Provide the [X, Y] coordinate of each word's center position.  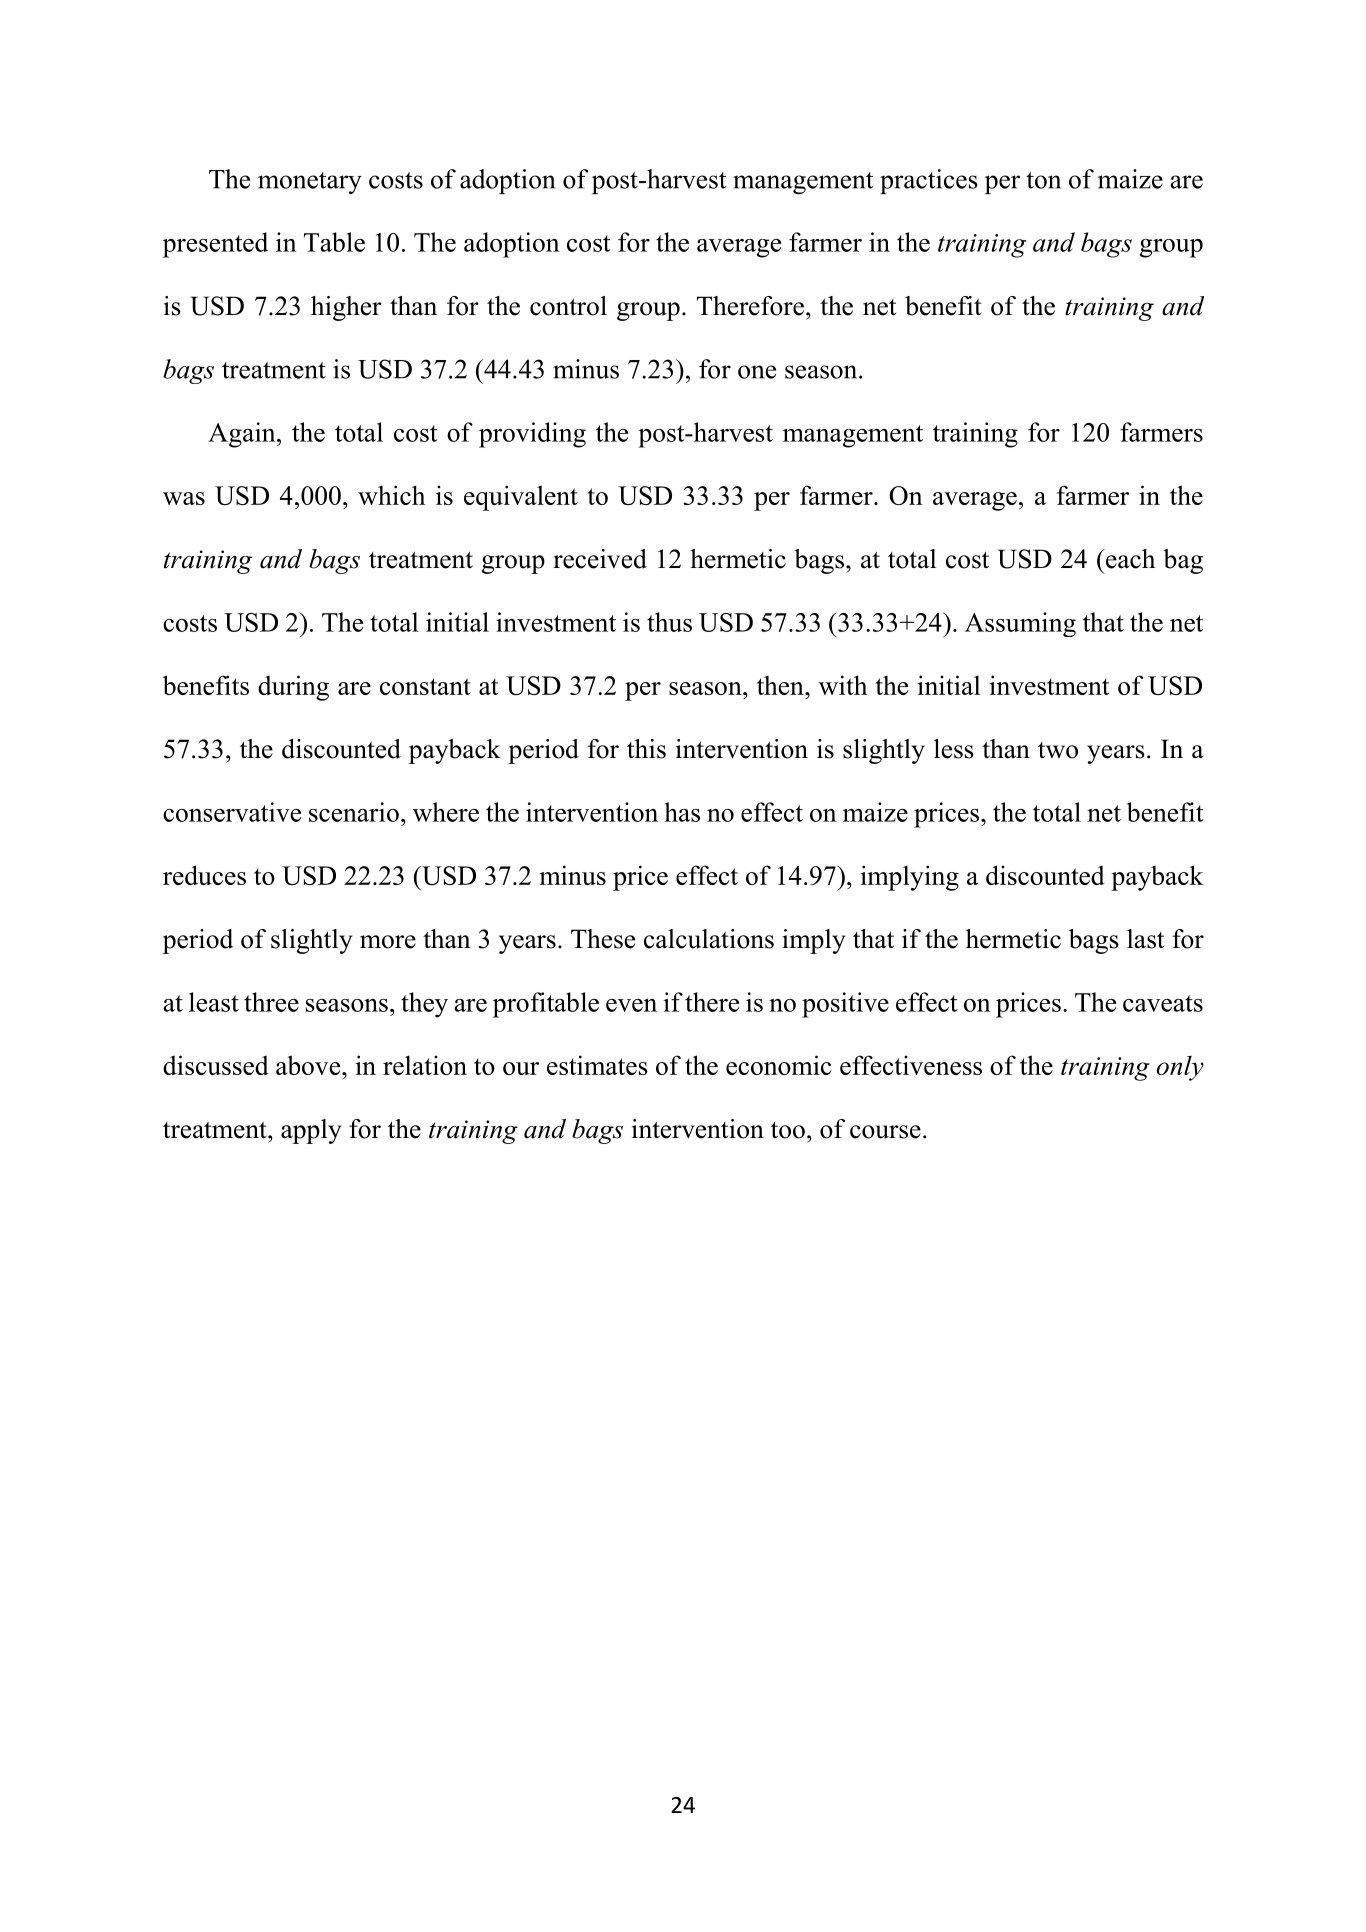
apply [311, 1131]
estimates [597, 1065]
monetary [310, 183]
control [568, 306]
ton [1043, 180]
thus [669, 622]
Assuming [1020, 624]
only [1180, 1068]
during [293, 688]
